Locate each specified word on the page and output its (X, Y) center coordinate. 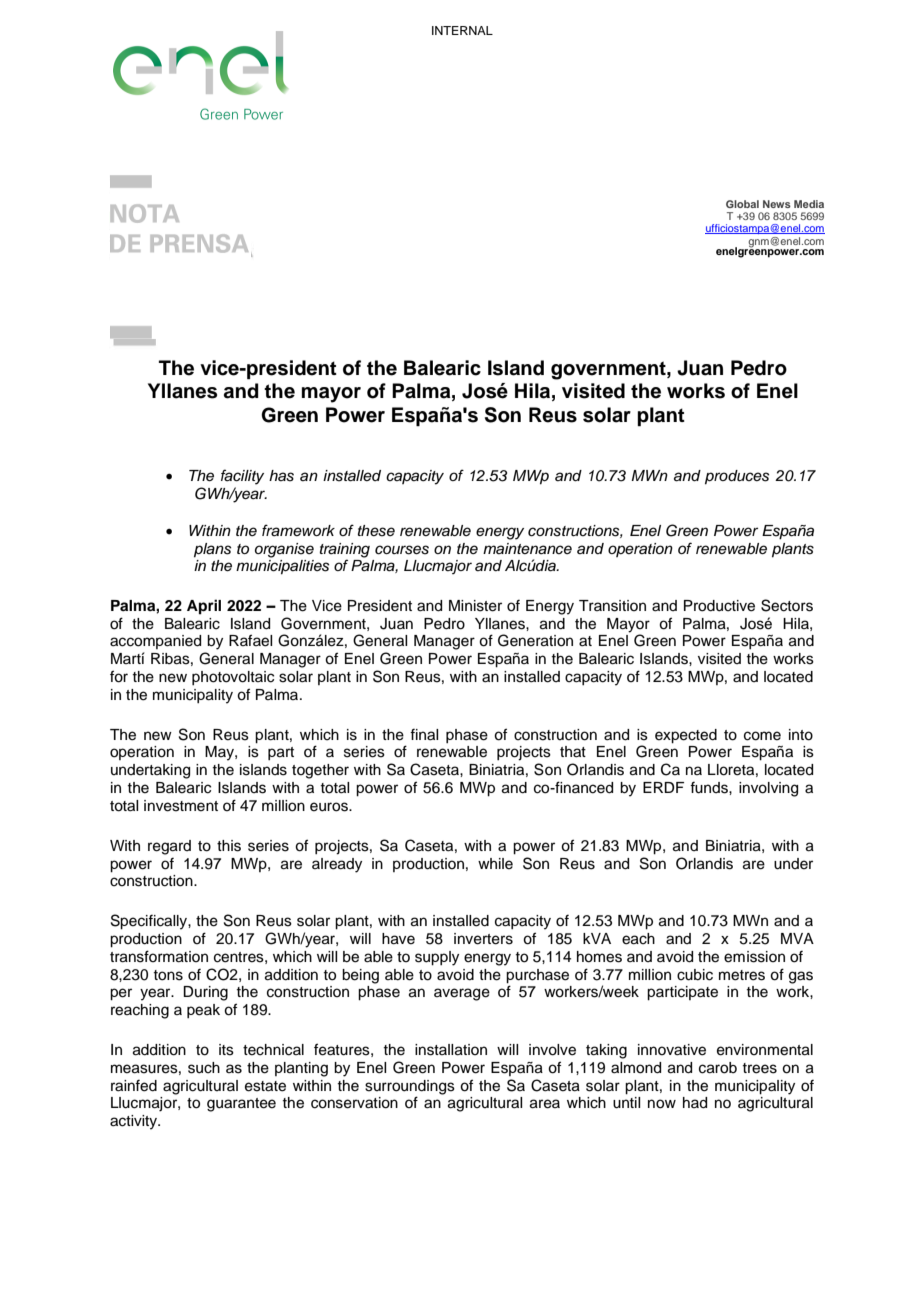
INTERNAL (462, 30)
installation (451, 1050)
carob (718, 1068)
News (777, 204)
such (204, 1068)
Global (742, 204)
